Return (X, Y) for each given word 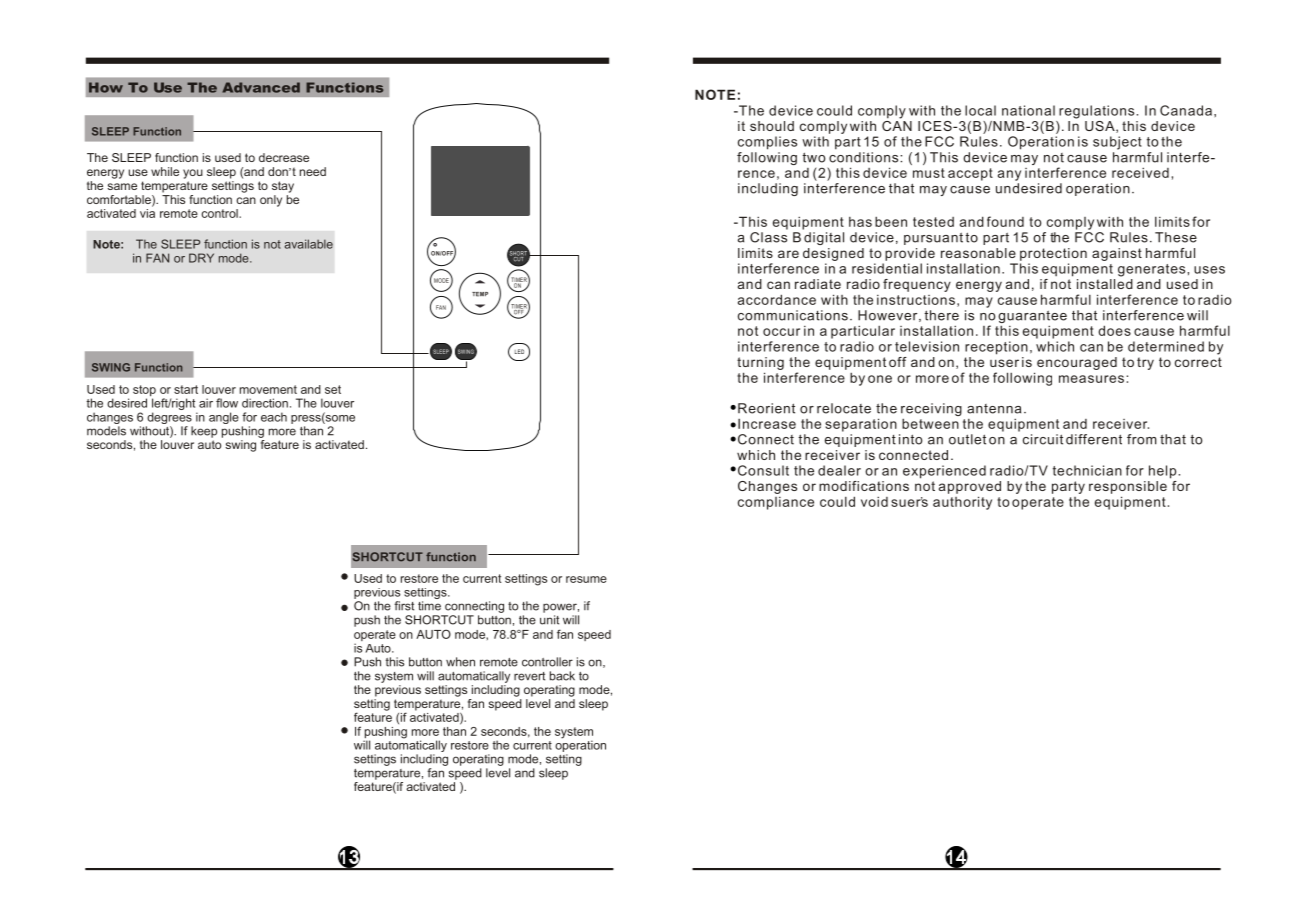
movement (268, 389)
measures (1091, 379)
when (460, 662)
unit (549, 620)
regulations (1096, 112)
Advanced (261, 87)
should (772, 126)
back (562, 676)
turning (760, 363)
